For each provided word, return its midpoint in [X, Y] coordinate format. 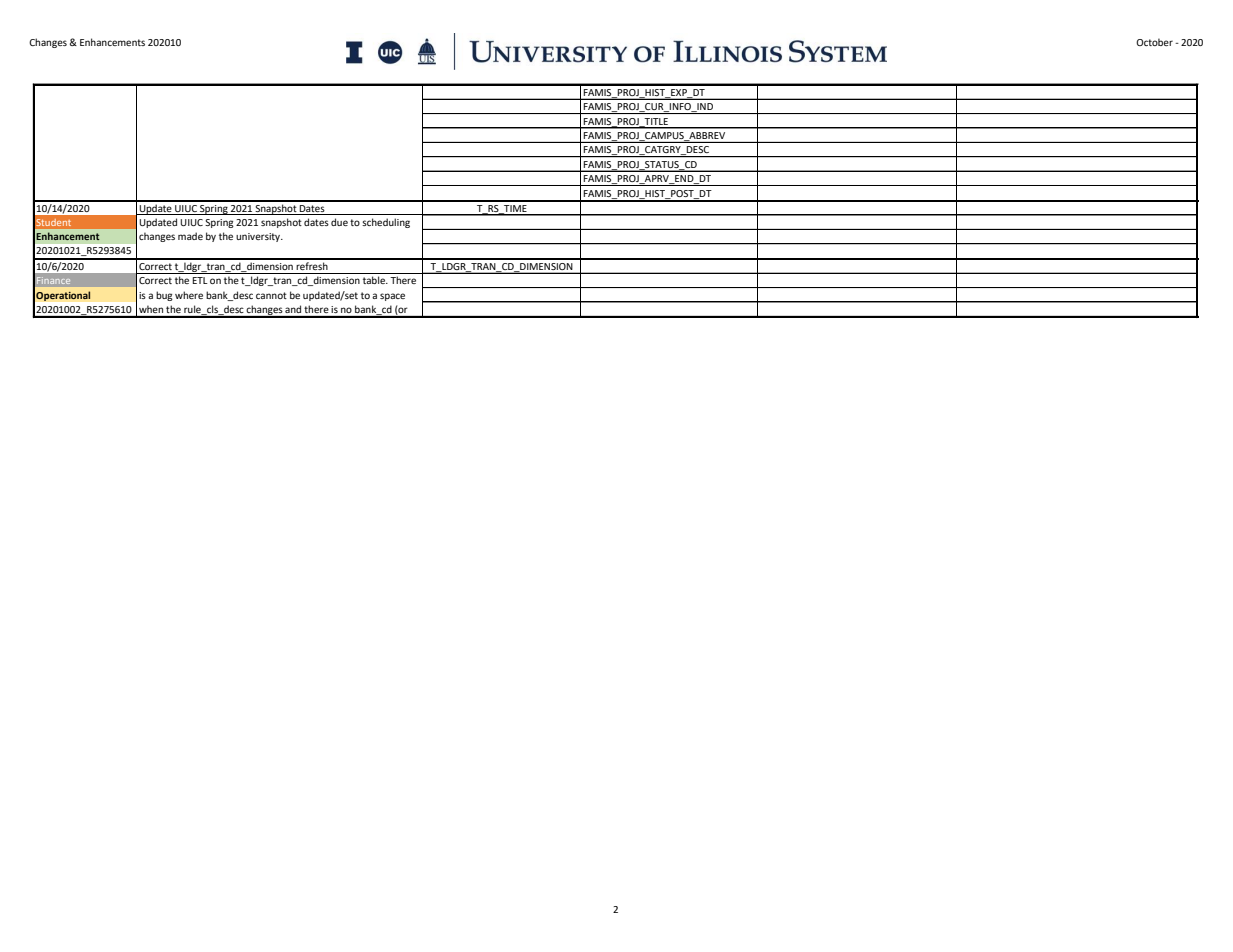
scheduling [386, 223]
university [259, 237]
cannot [271, 295]
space [392, 297]
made [190, 236]
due [339, 222]
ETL [200, 280]
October [1154, 42]
